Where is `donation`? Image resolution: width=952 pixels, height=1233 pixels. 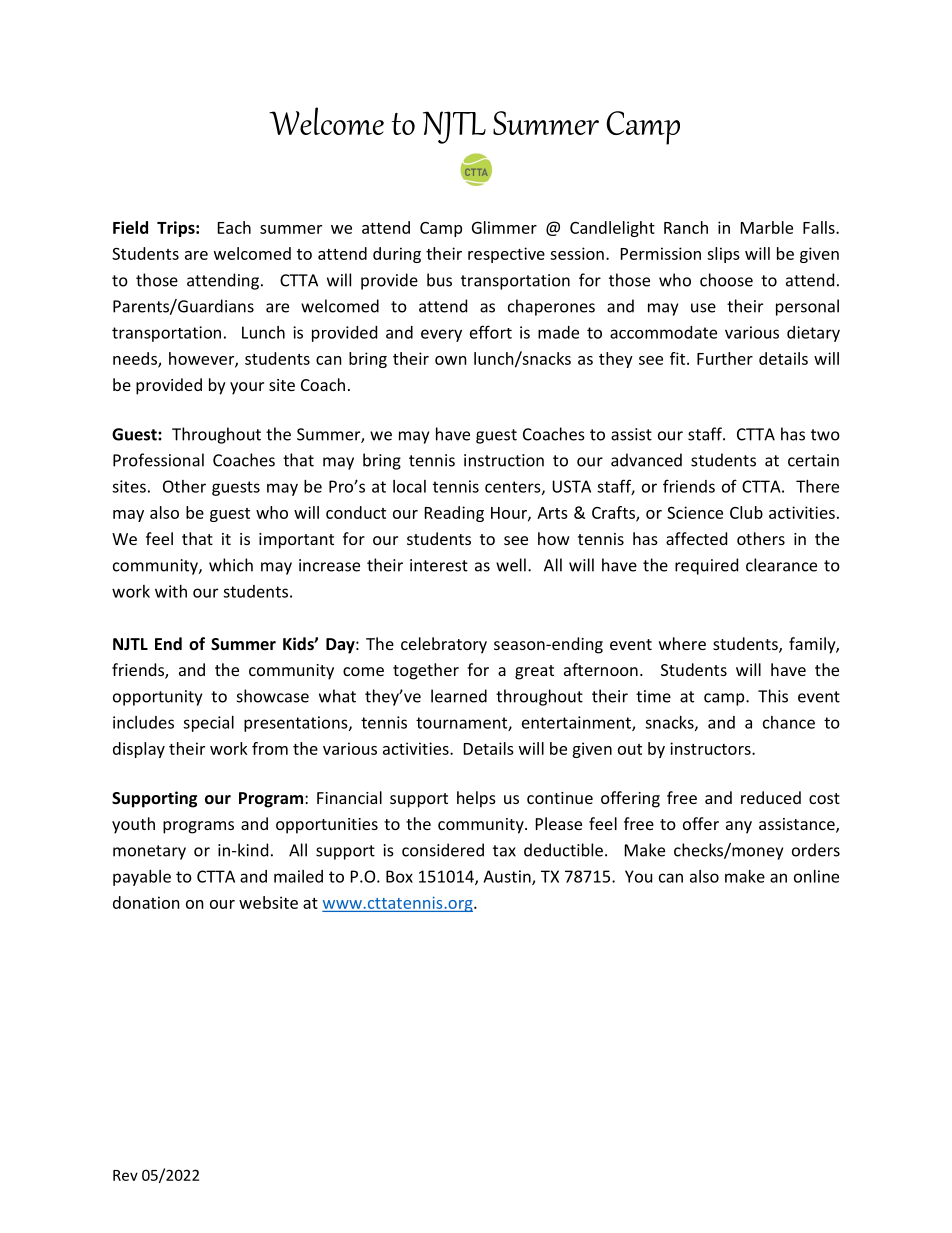 donation is located at coordinates (146, 902).
